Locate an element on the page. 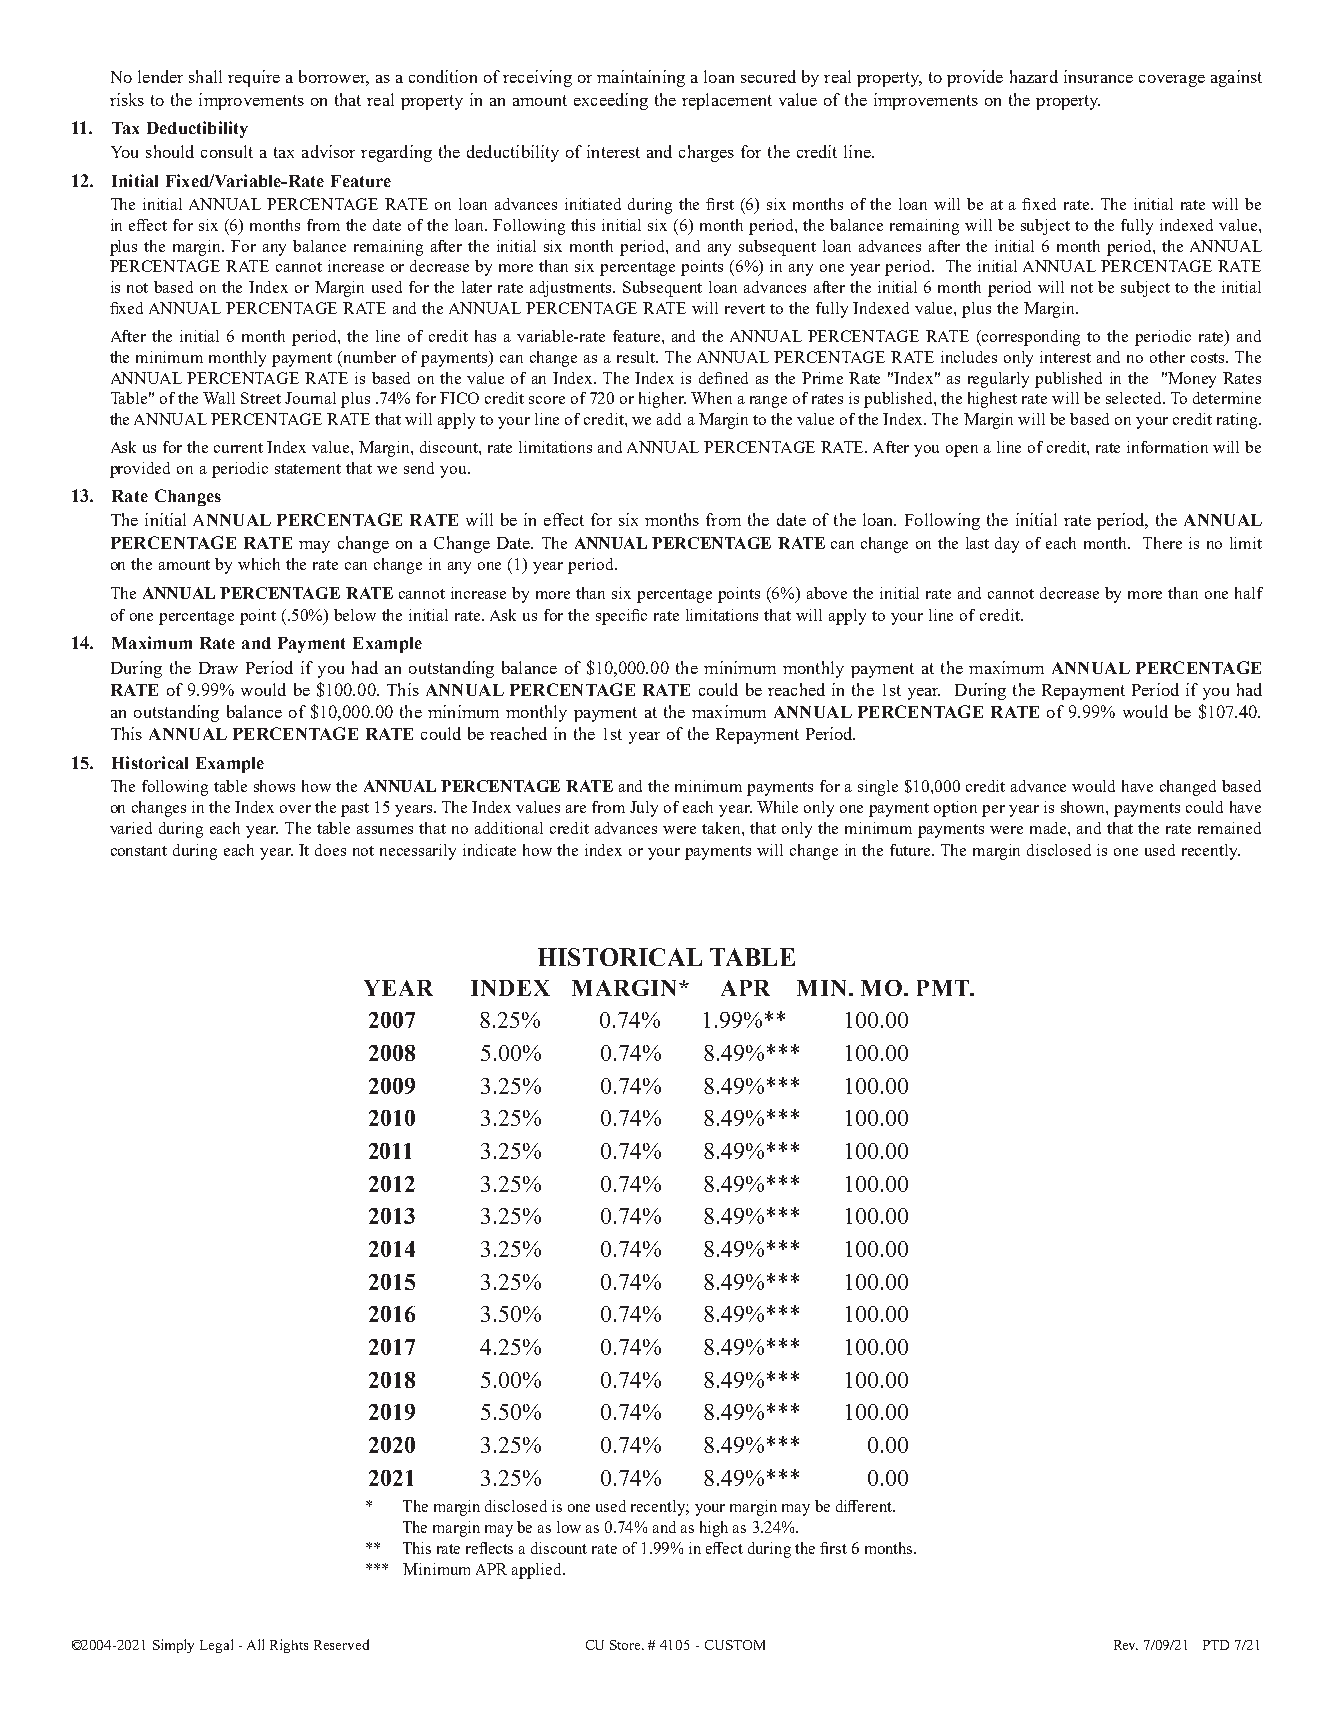 This image has height=1725, width=1333. PMT is located at coordinates (944, 988).
